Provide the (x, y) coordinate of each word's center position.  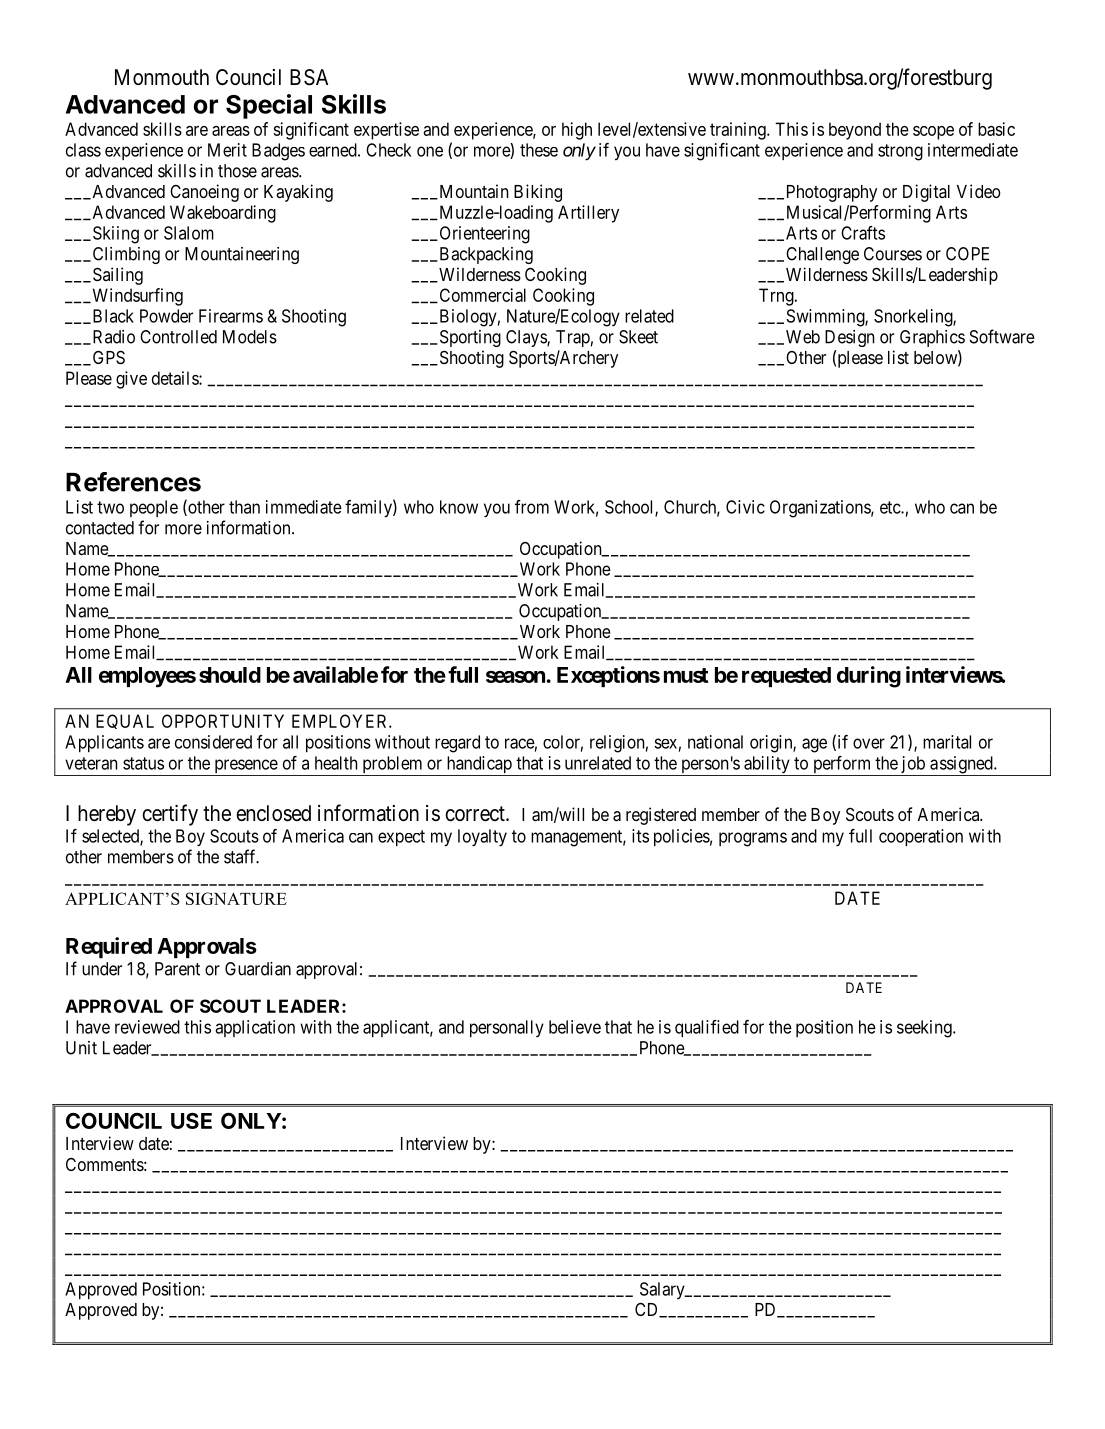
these (539, 150)
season (515, 677)
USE (191, 1121)
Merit (227, 150)
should (230, 675)
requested (786, 677)
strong (900, 152)
